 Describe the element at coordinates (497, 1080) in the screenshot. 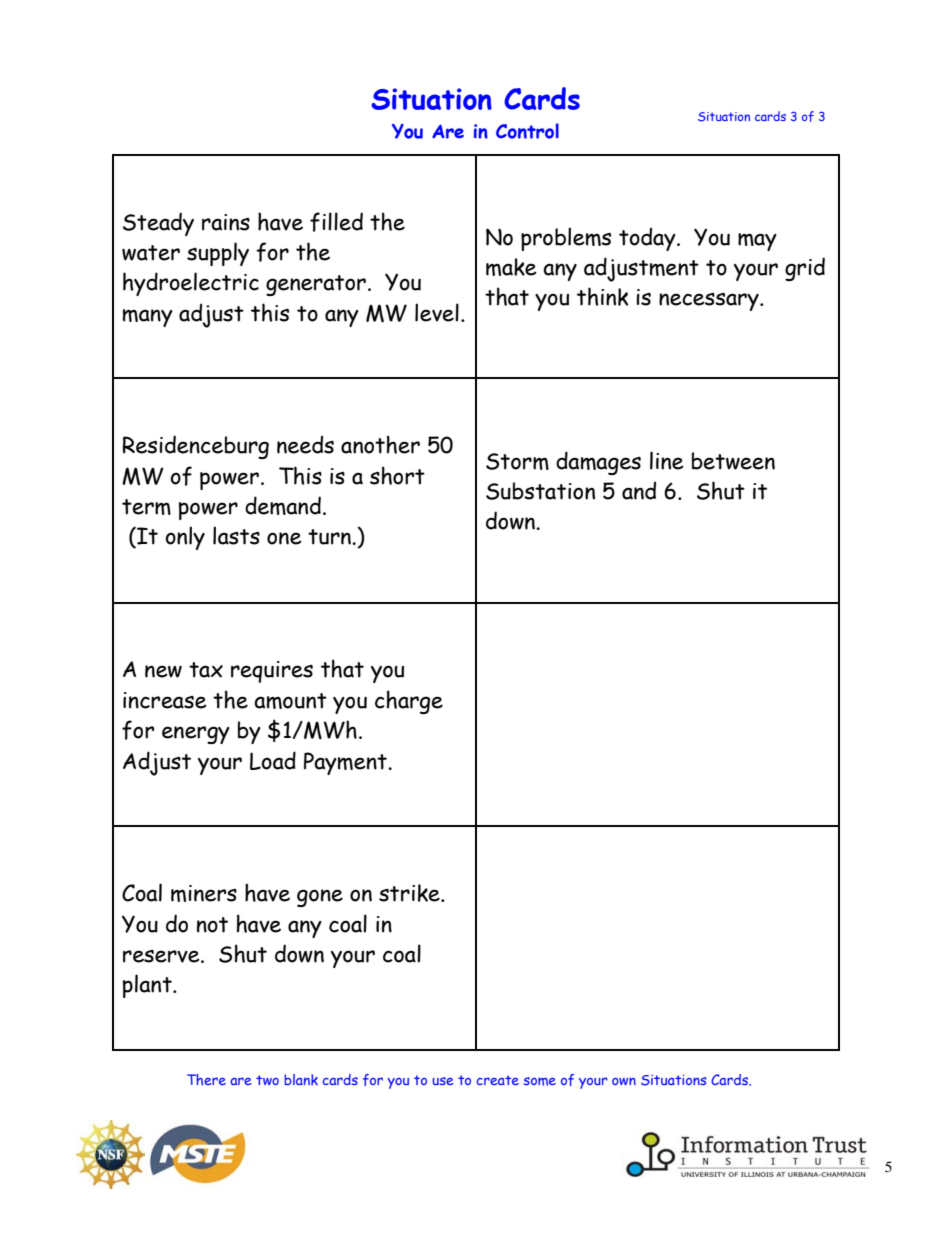

I see `create` at that location.
